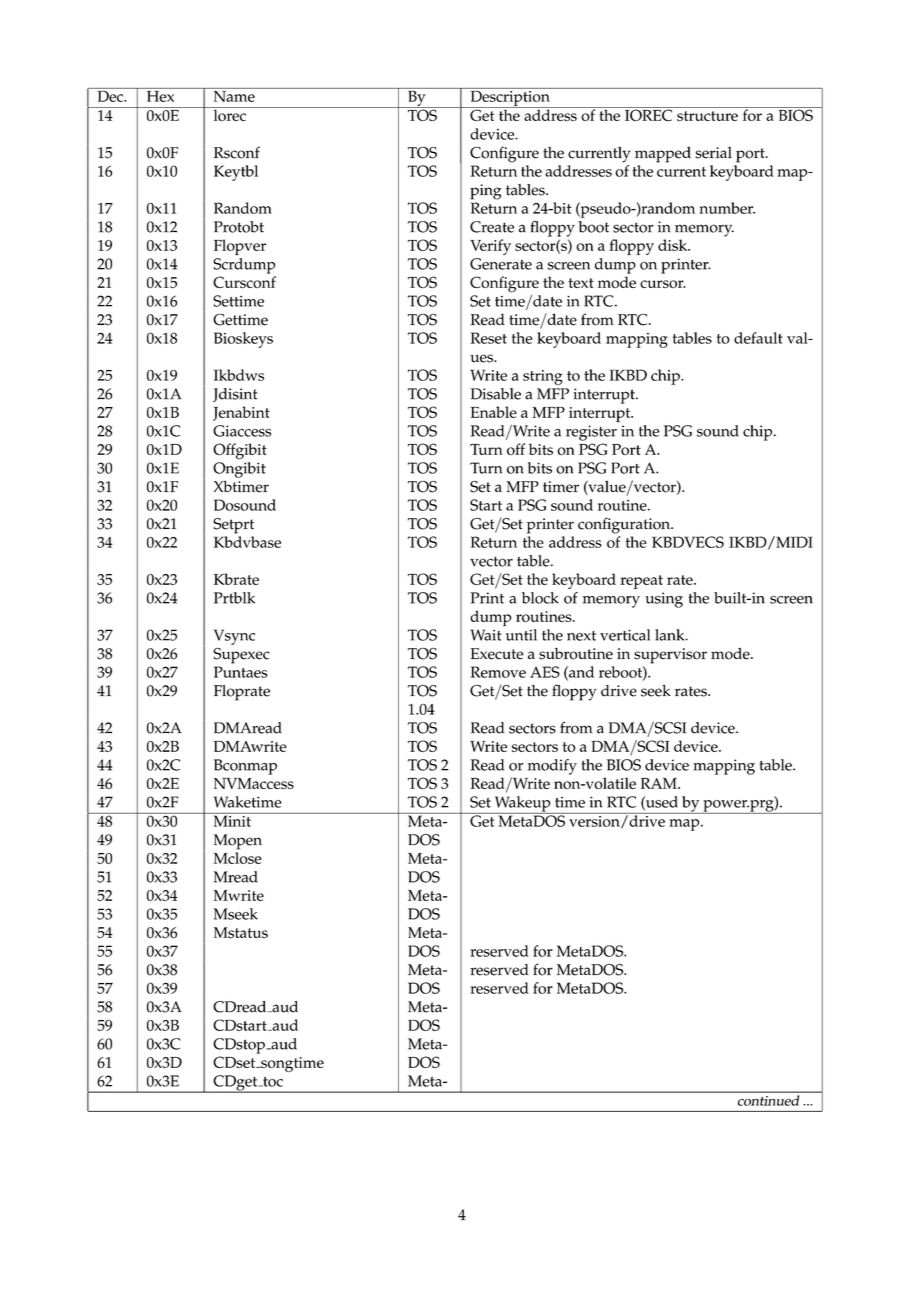 Image resolution: width=924 pixels, height=1308 pixels. I want to click on Name, so click(234, 95).
